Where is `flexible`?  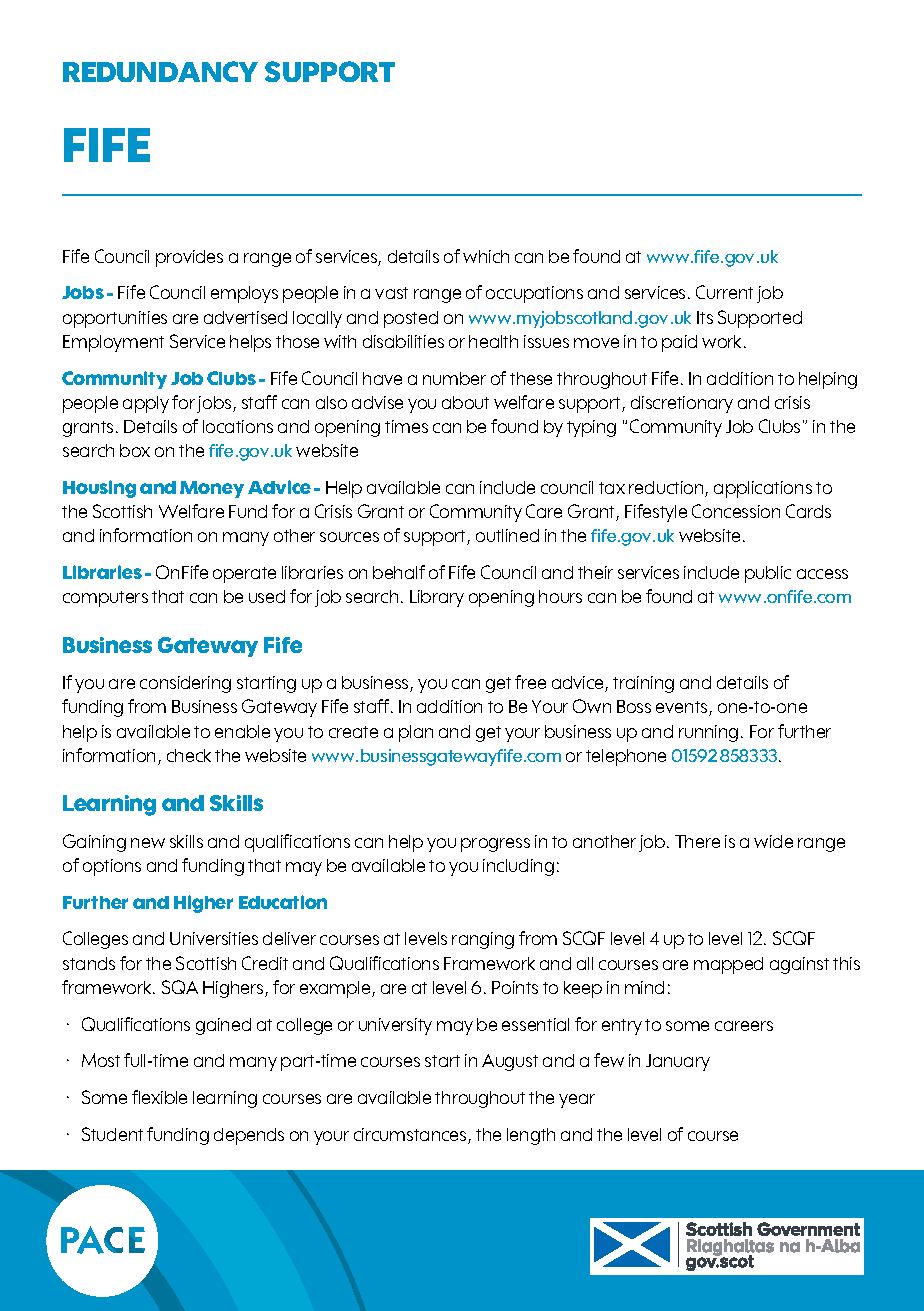 flexible is located at coordinates (159, 1097).
